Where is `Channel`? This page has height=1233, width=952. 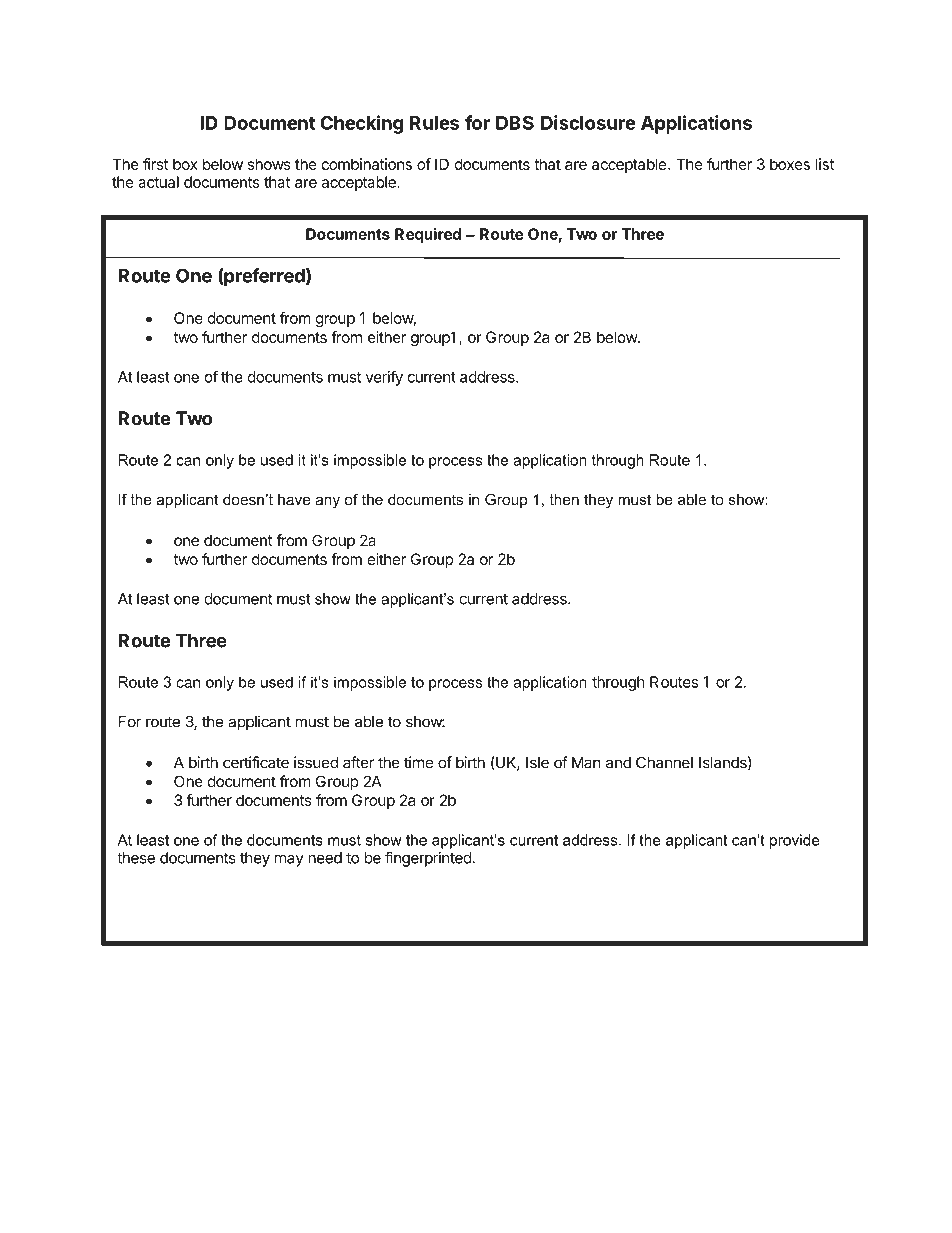 Channel is located at coordinates (664, 762).
